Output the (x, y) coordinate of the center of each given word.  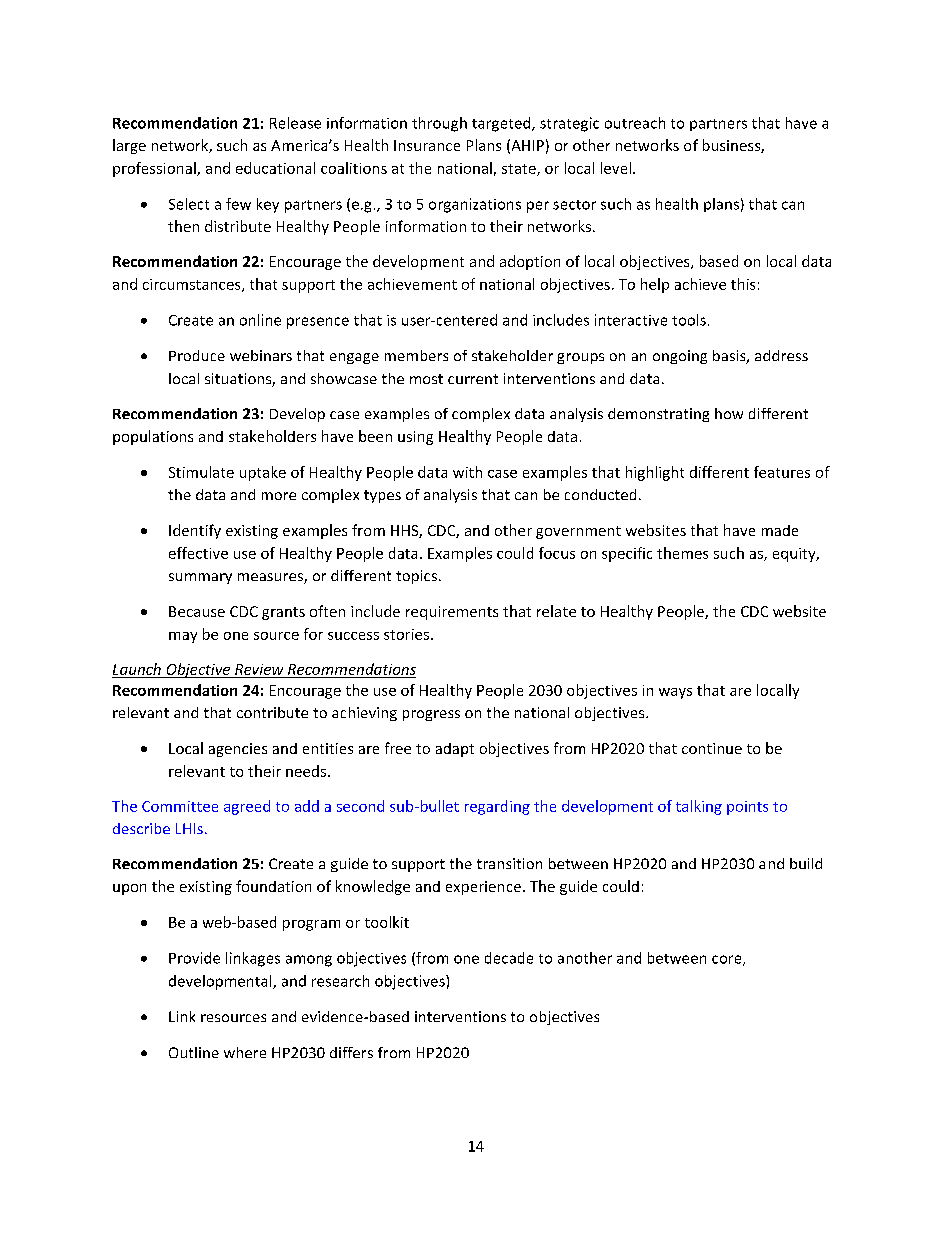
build (806, 863)
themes (682, 553)
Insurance (427, 145)
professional (155, 169)
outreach (635, 123)
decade (509, 958)
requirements (452, 613)
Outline (194, 1052)
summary (200, 578)
